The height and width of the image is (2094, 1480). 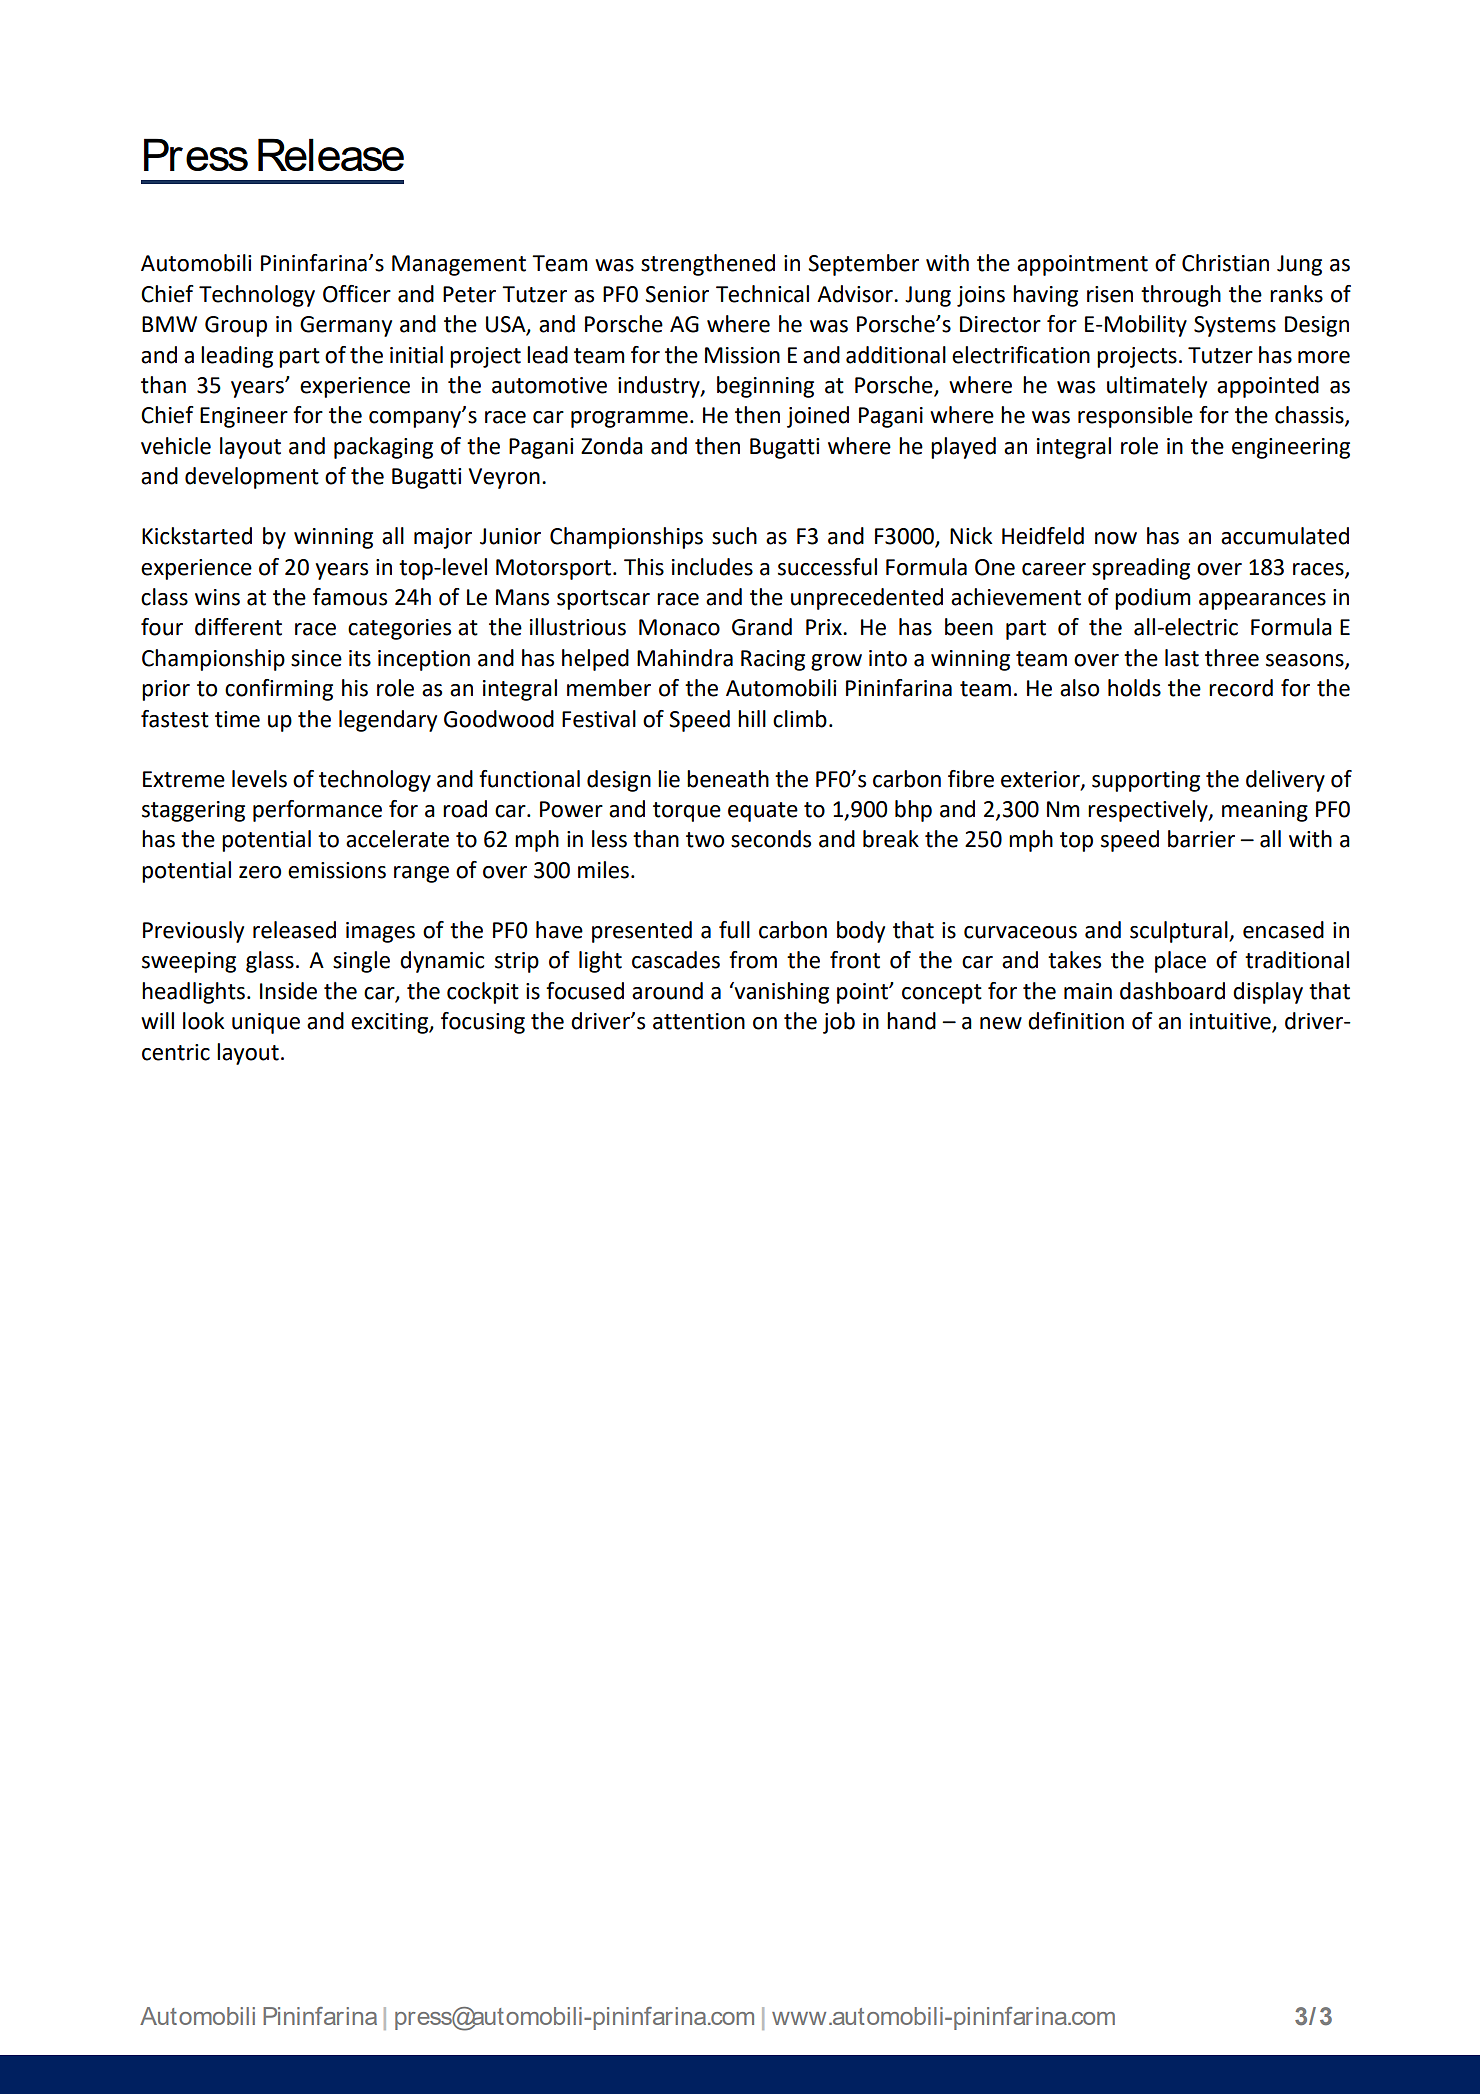 What do you see at coordinates (316, 658) in the image?
I see `since` at bounding box center [316, 658].
